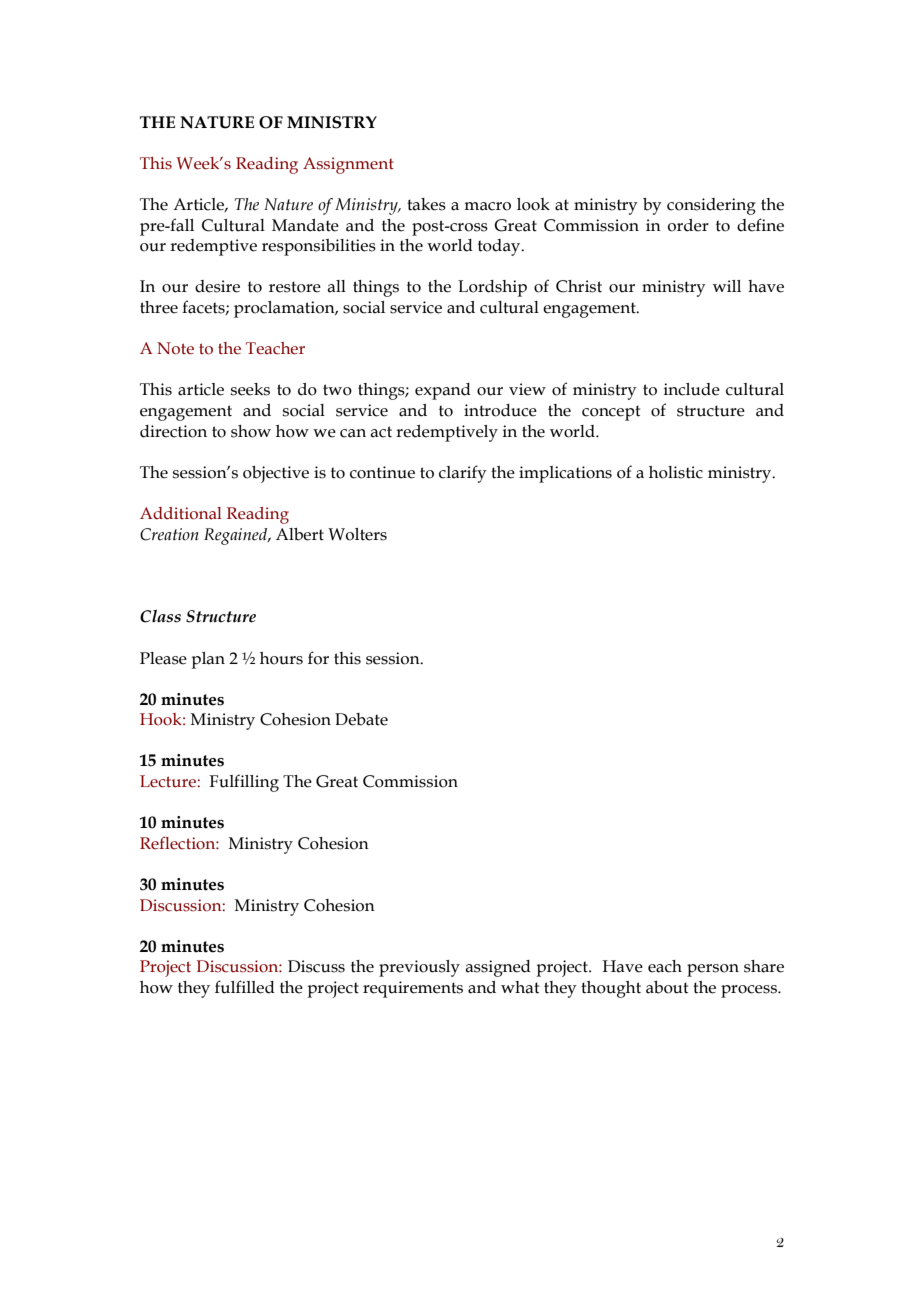 This screenshot has width=924, height=1308. What do you see at coordinates (208, 660) in the screenshot?
I see `plan` at bounding box center [208, 660].
